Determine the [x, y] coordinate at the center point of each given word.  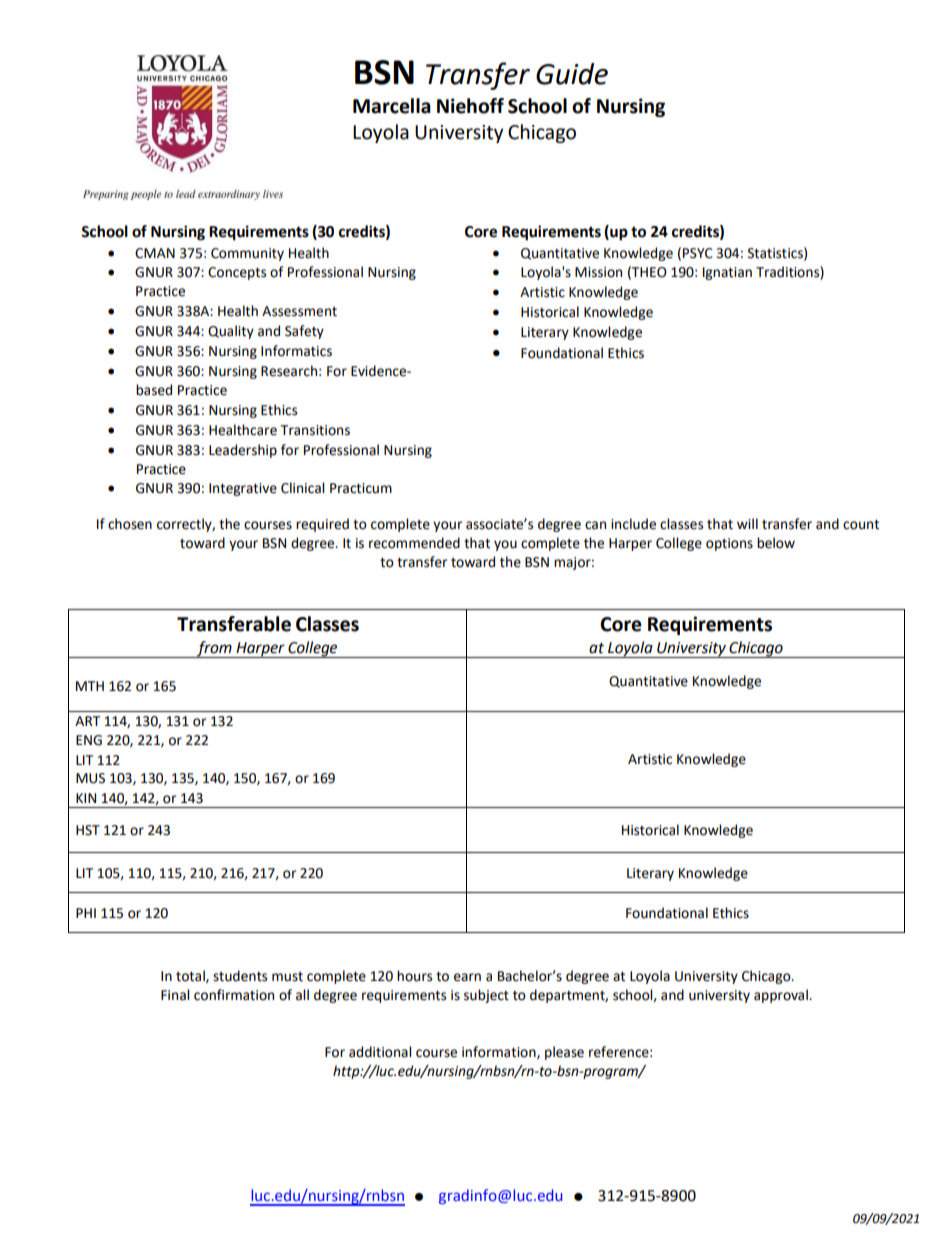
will [747, 523]
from [214, 649]
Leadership [243, 451]
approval [782, 996]
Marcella [392, 106]
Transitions [315, 430]
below [776, 543]
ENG [89, 740]
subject [486, 996]
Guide [572, 74]
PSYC [698, 253]
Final [175, 995]
